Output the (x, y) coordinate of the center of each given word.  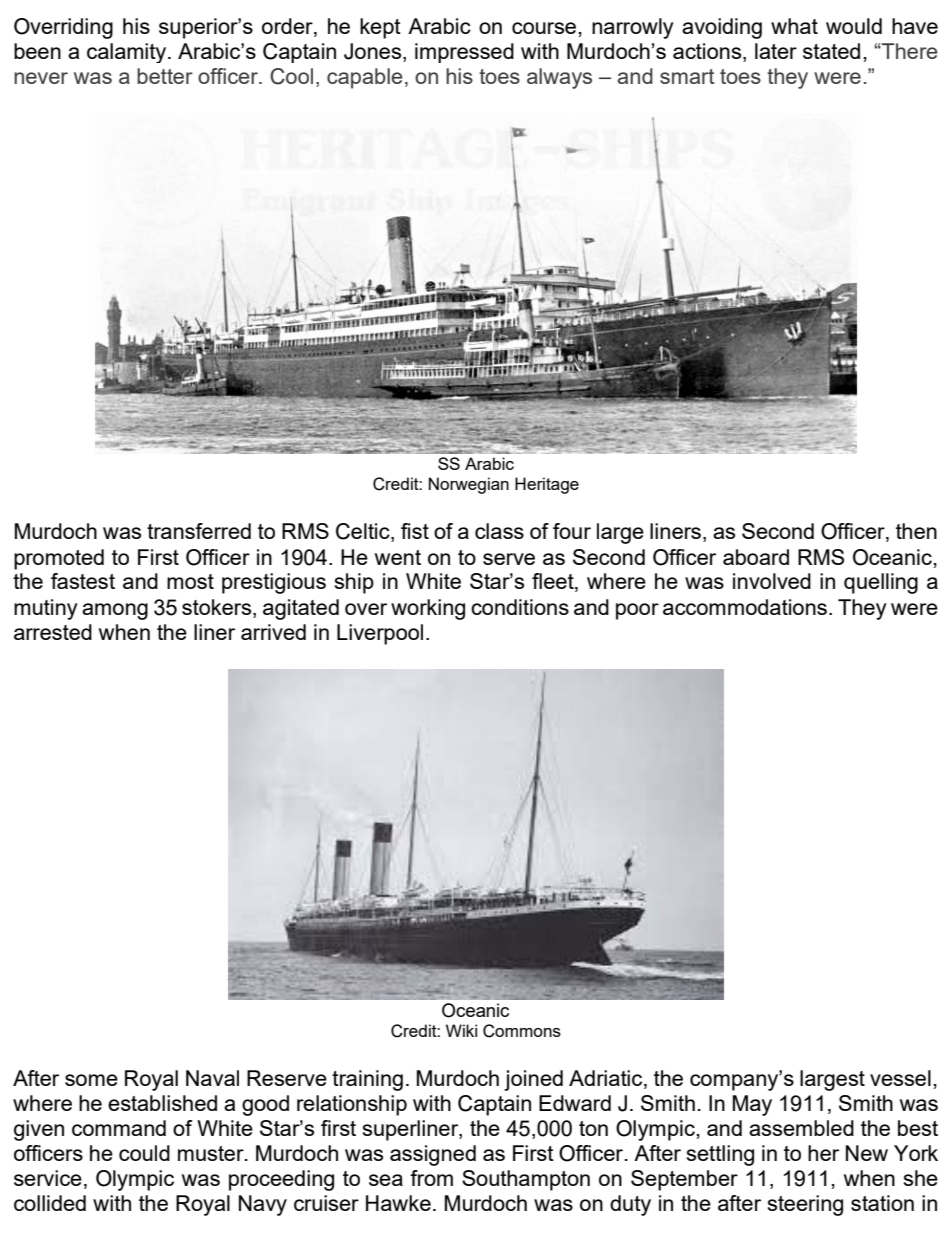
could (144, 1153)
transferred (199, 531)
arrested (53, 632)
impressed (464, 53)
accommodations (745, 607)
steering (805, 1205)
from (431, 1178)
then (916, 531)
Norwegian (469, 485)
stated (831, 51)
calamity (128, 53)
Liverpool (380, 634)
